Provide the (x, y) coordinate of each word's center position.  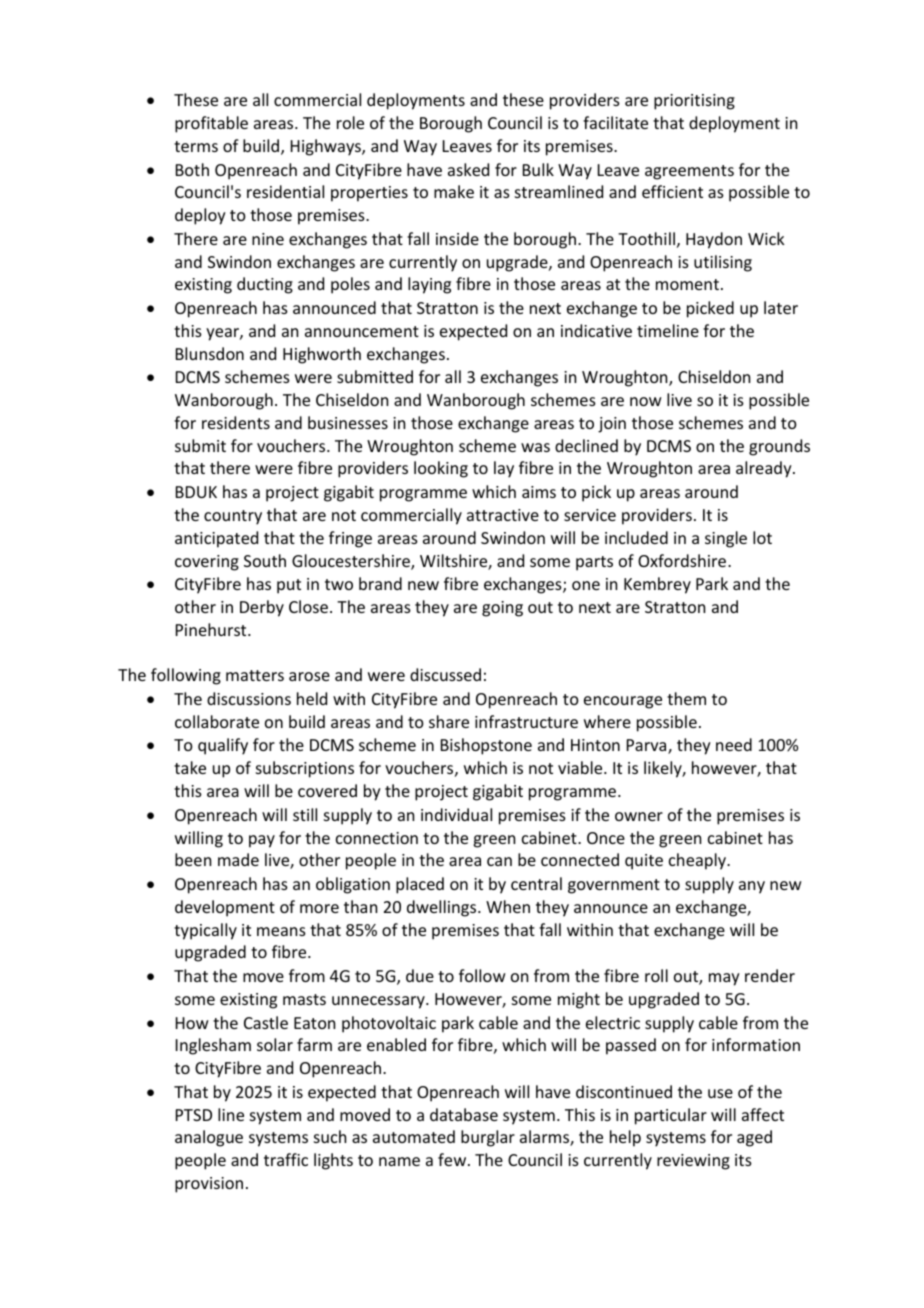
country (233, 517)
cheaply (699, 861)
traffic (286, 1159)
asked (468, 169)
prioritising (694, 102)
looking (441, 469)
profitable (211, 124)
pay (262, 841)
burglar (488, 1138)
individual (456, 814)
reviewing (693, 1162)
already (765, 469)
